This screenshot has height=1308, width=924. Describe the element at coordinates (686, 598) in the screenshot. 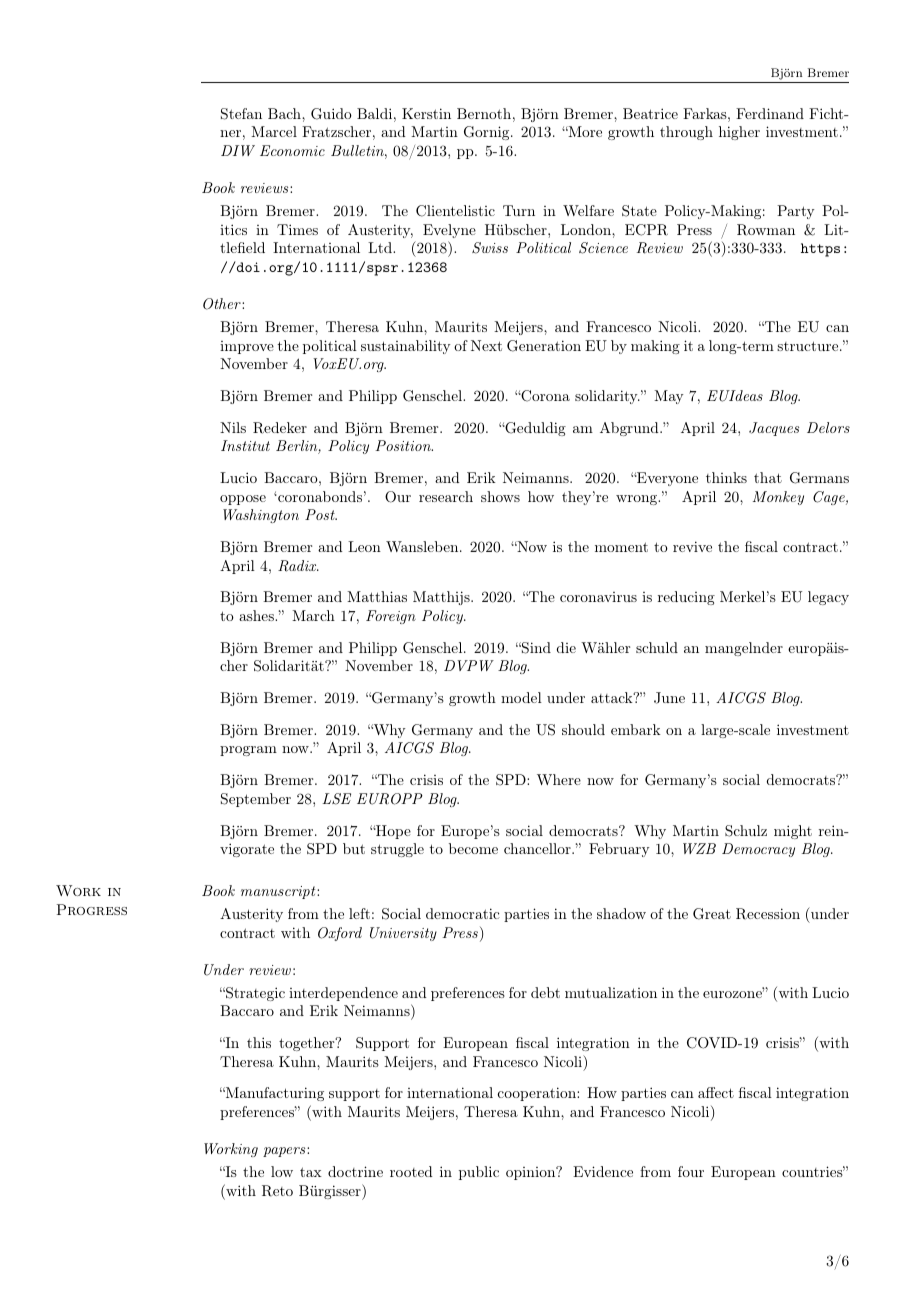

I see `reducing` at that location.
